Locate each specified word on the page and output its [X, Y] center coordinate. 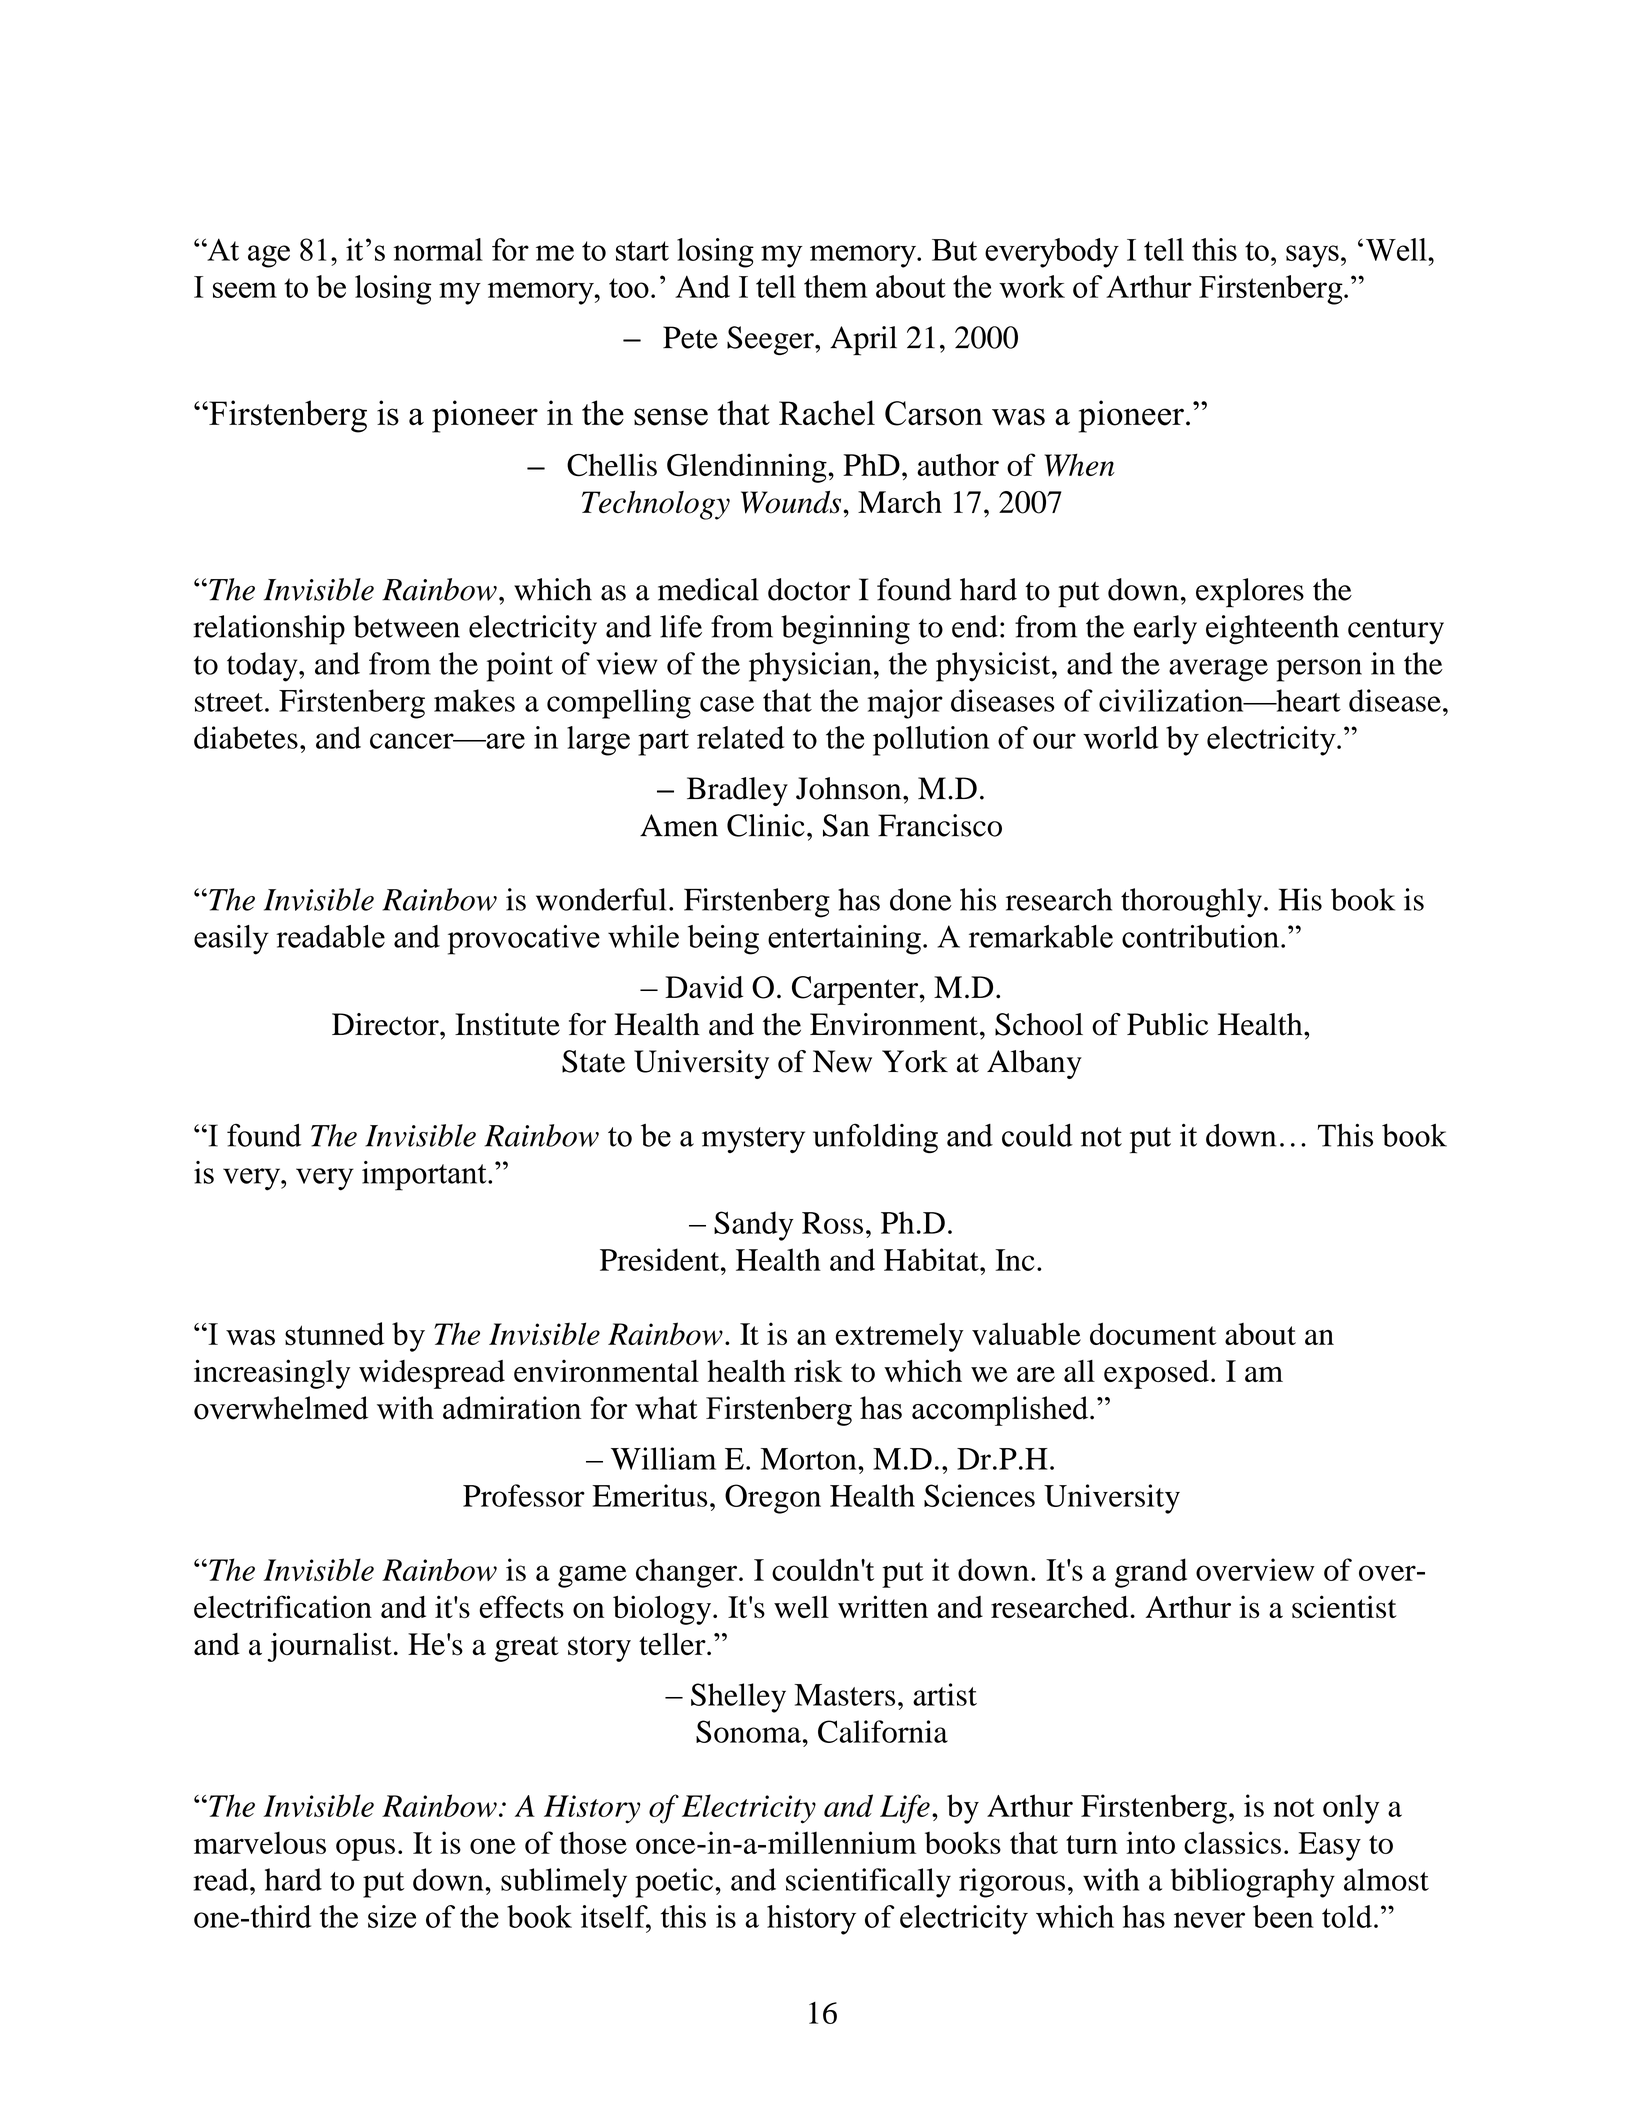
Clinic [766, 825]
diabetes [246, 737]
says [1312, 256]
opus [365, 1849]
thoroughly [1191, 903]
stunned [334, 1334]
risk [818, 1370]
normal [438, 249]
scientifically [868, 1883]
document [1153, 1334]
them [835, 286]
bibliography [1253, 1883]
